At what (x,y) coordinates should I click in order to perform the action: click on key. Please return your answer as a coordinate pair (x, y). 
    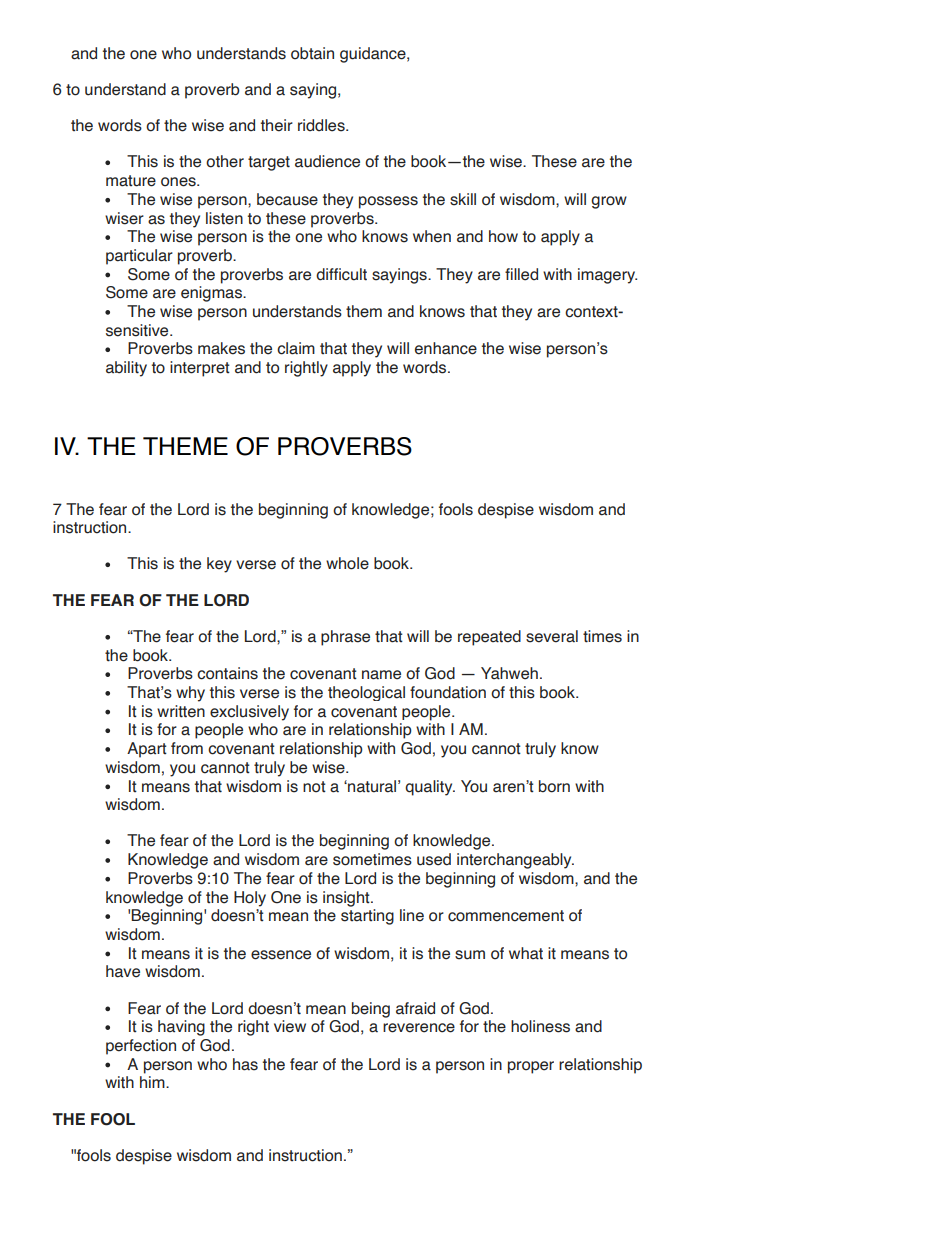
    Looking at the image, I should click on (219, 565).
